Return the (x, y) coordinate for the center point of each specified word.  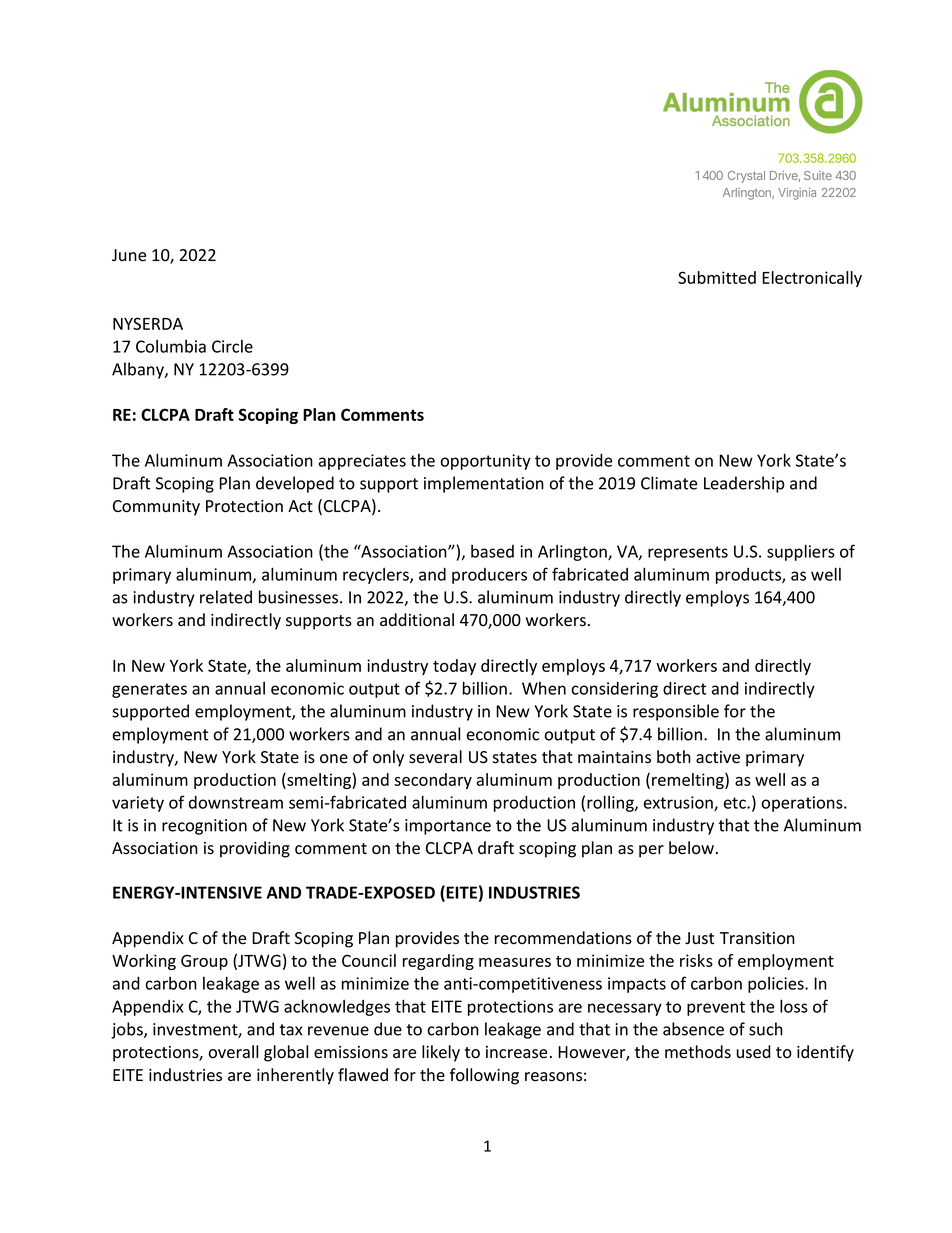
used (754, 1052)
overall (233, 1052)
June (129, 255)
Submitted (717, 277)
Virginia (797, 194)
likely (441, 1053)
